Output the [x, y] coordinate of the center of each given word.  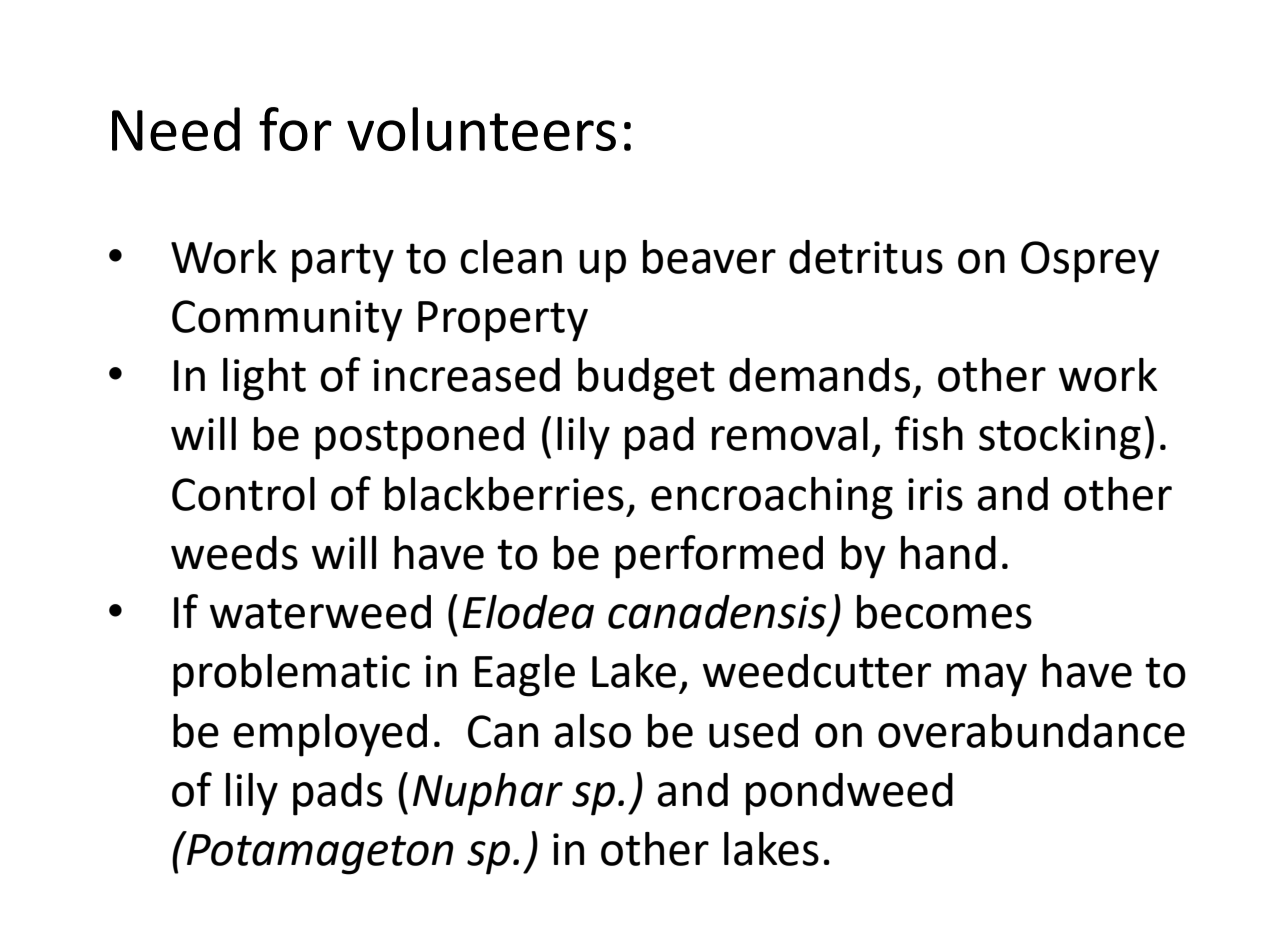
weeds [234, 553]
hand [948, 553]
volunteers [481, 129]
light [264, 379]
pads [338, 794]
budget [646, 379]
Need [176, 129]
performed [719, 557]
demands [819, 375]
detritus [866, 257]
